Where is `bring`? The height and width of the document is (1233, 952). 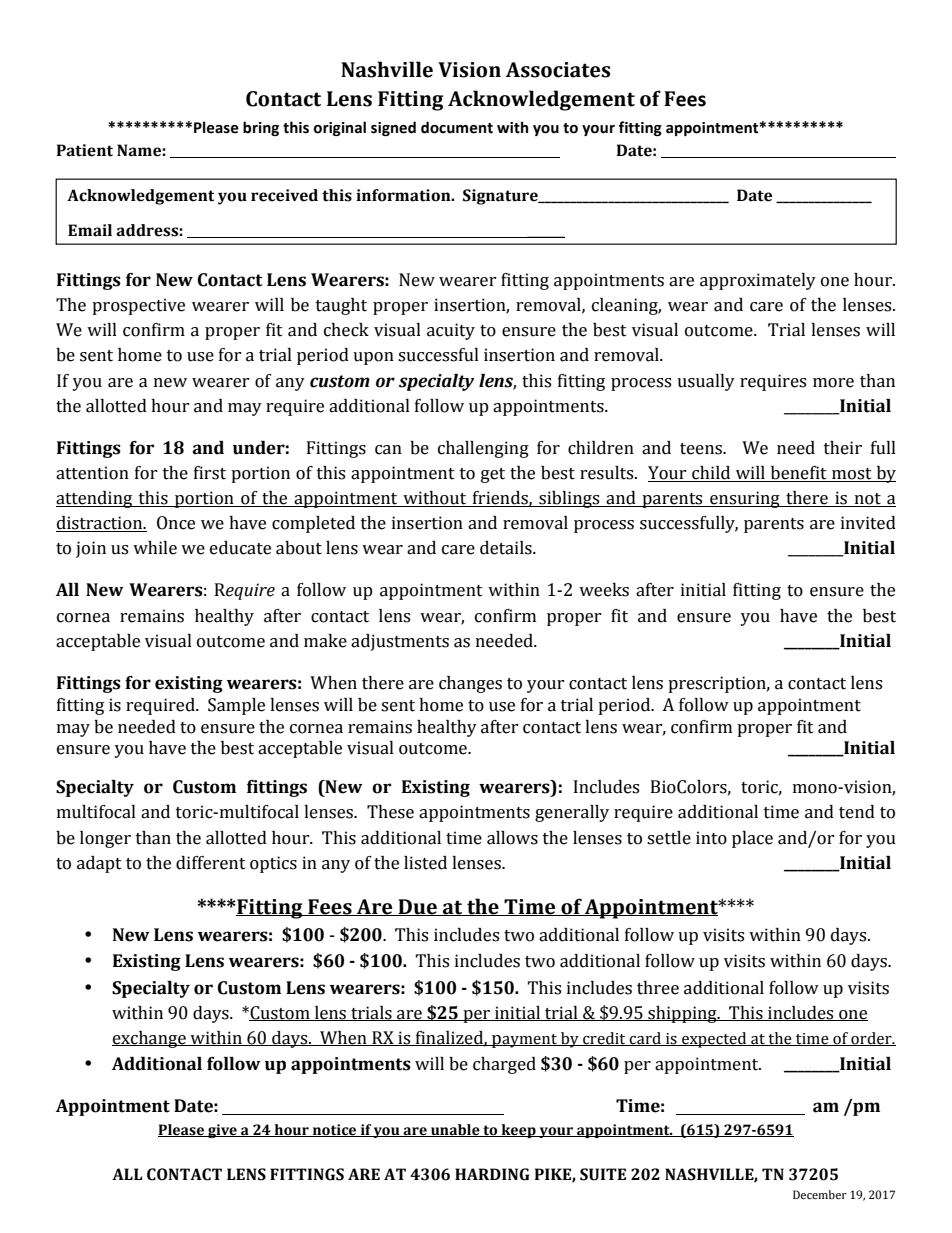 bring is located at coordinates (261, 128).
